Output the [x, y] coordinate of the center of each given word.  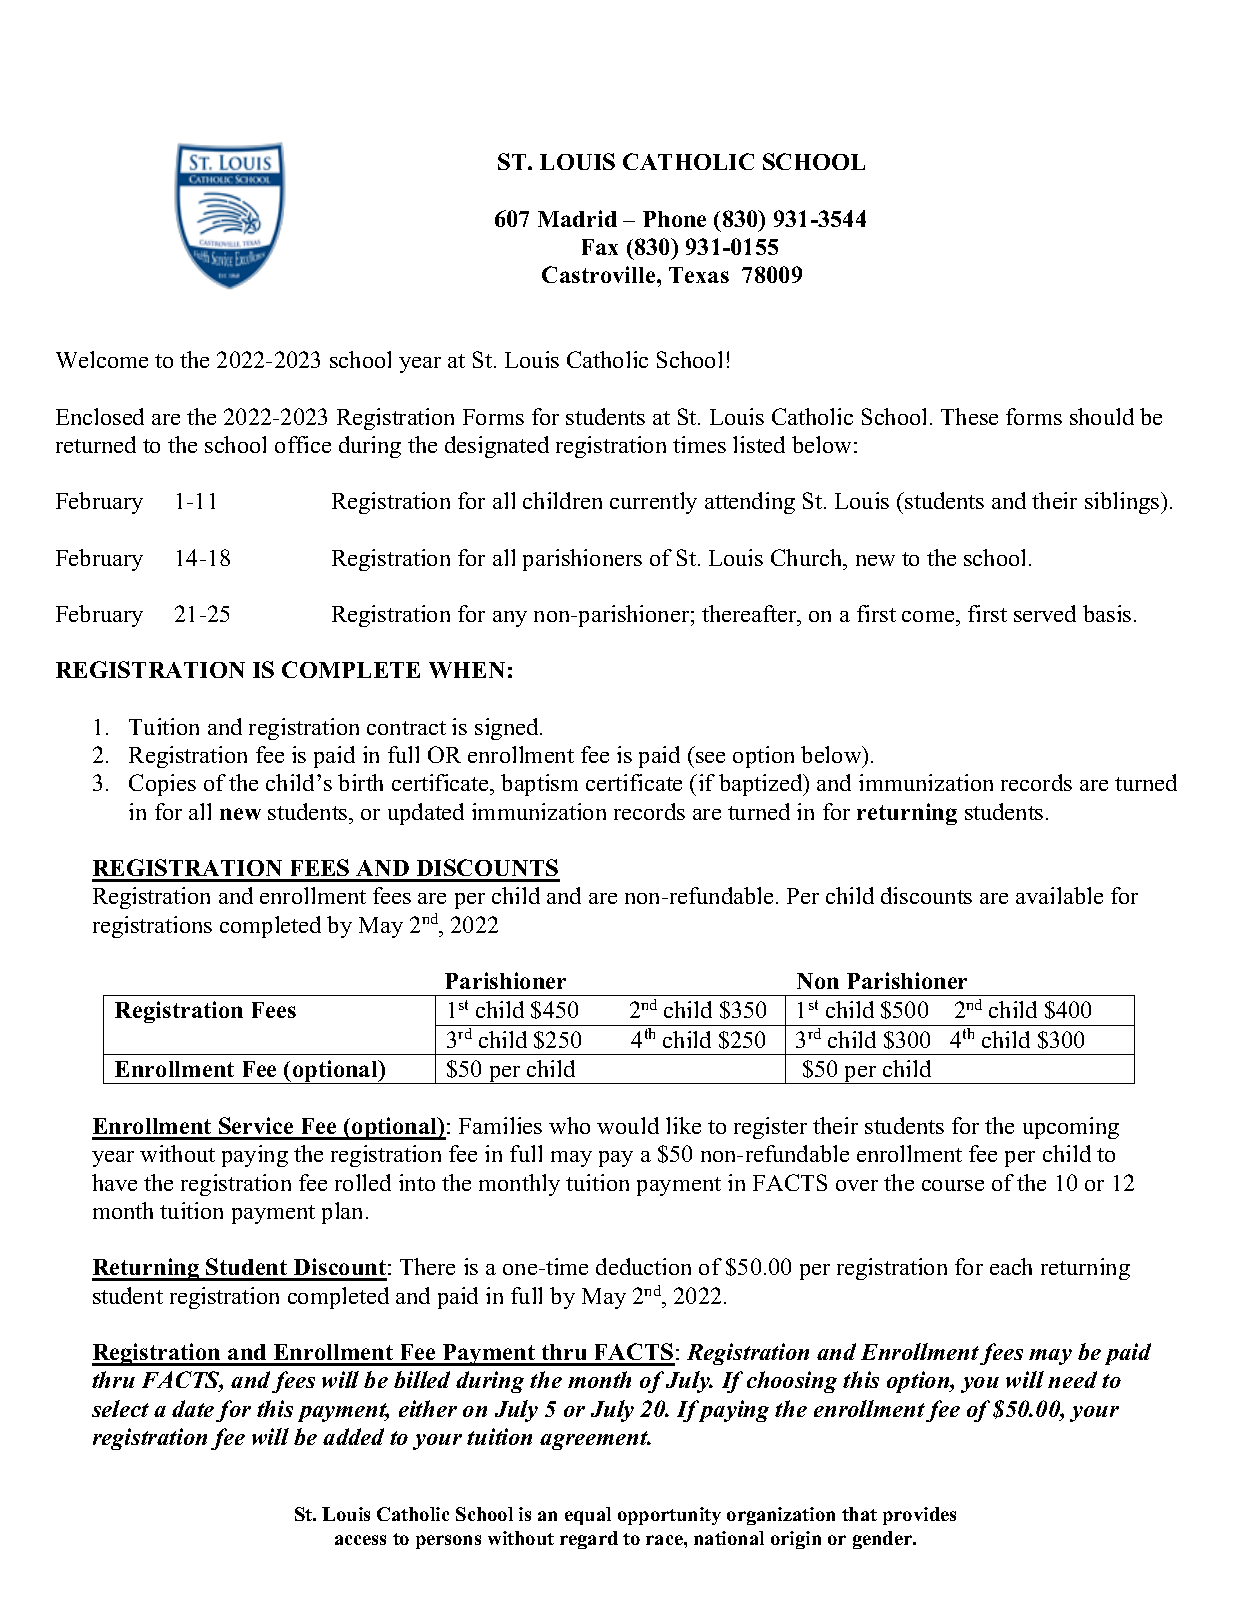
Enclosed [100, 416]
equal [588, 1516]
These [969, 416]
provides [919, 1516]
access [360, 1540]
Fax [600, 247]
